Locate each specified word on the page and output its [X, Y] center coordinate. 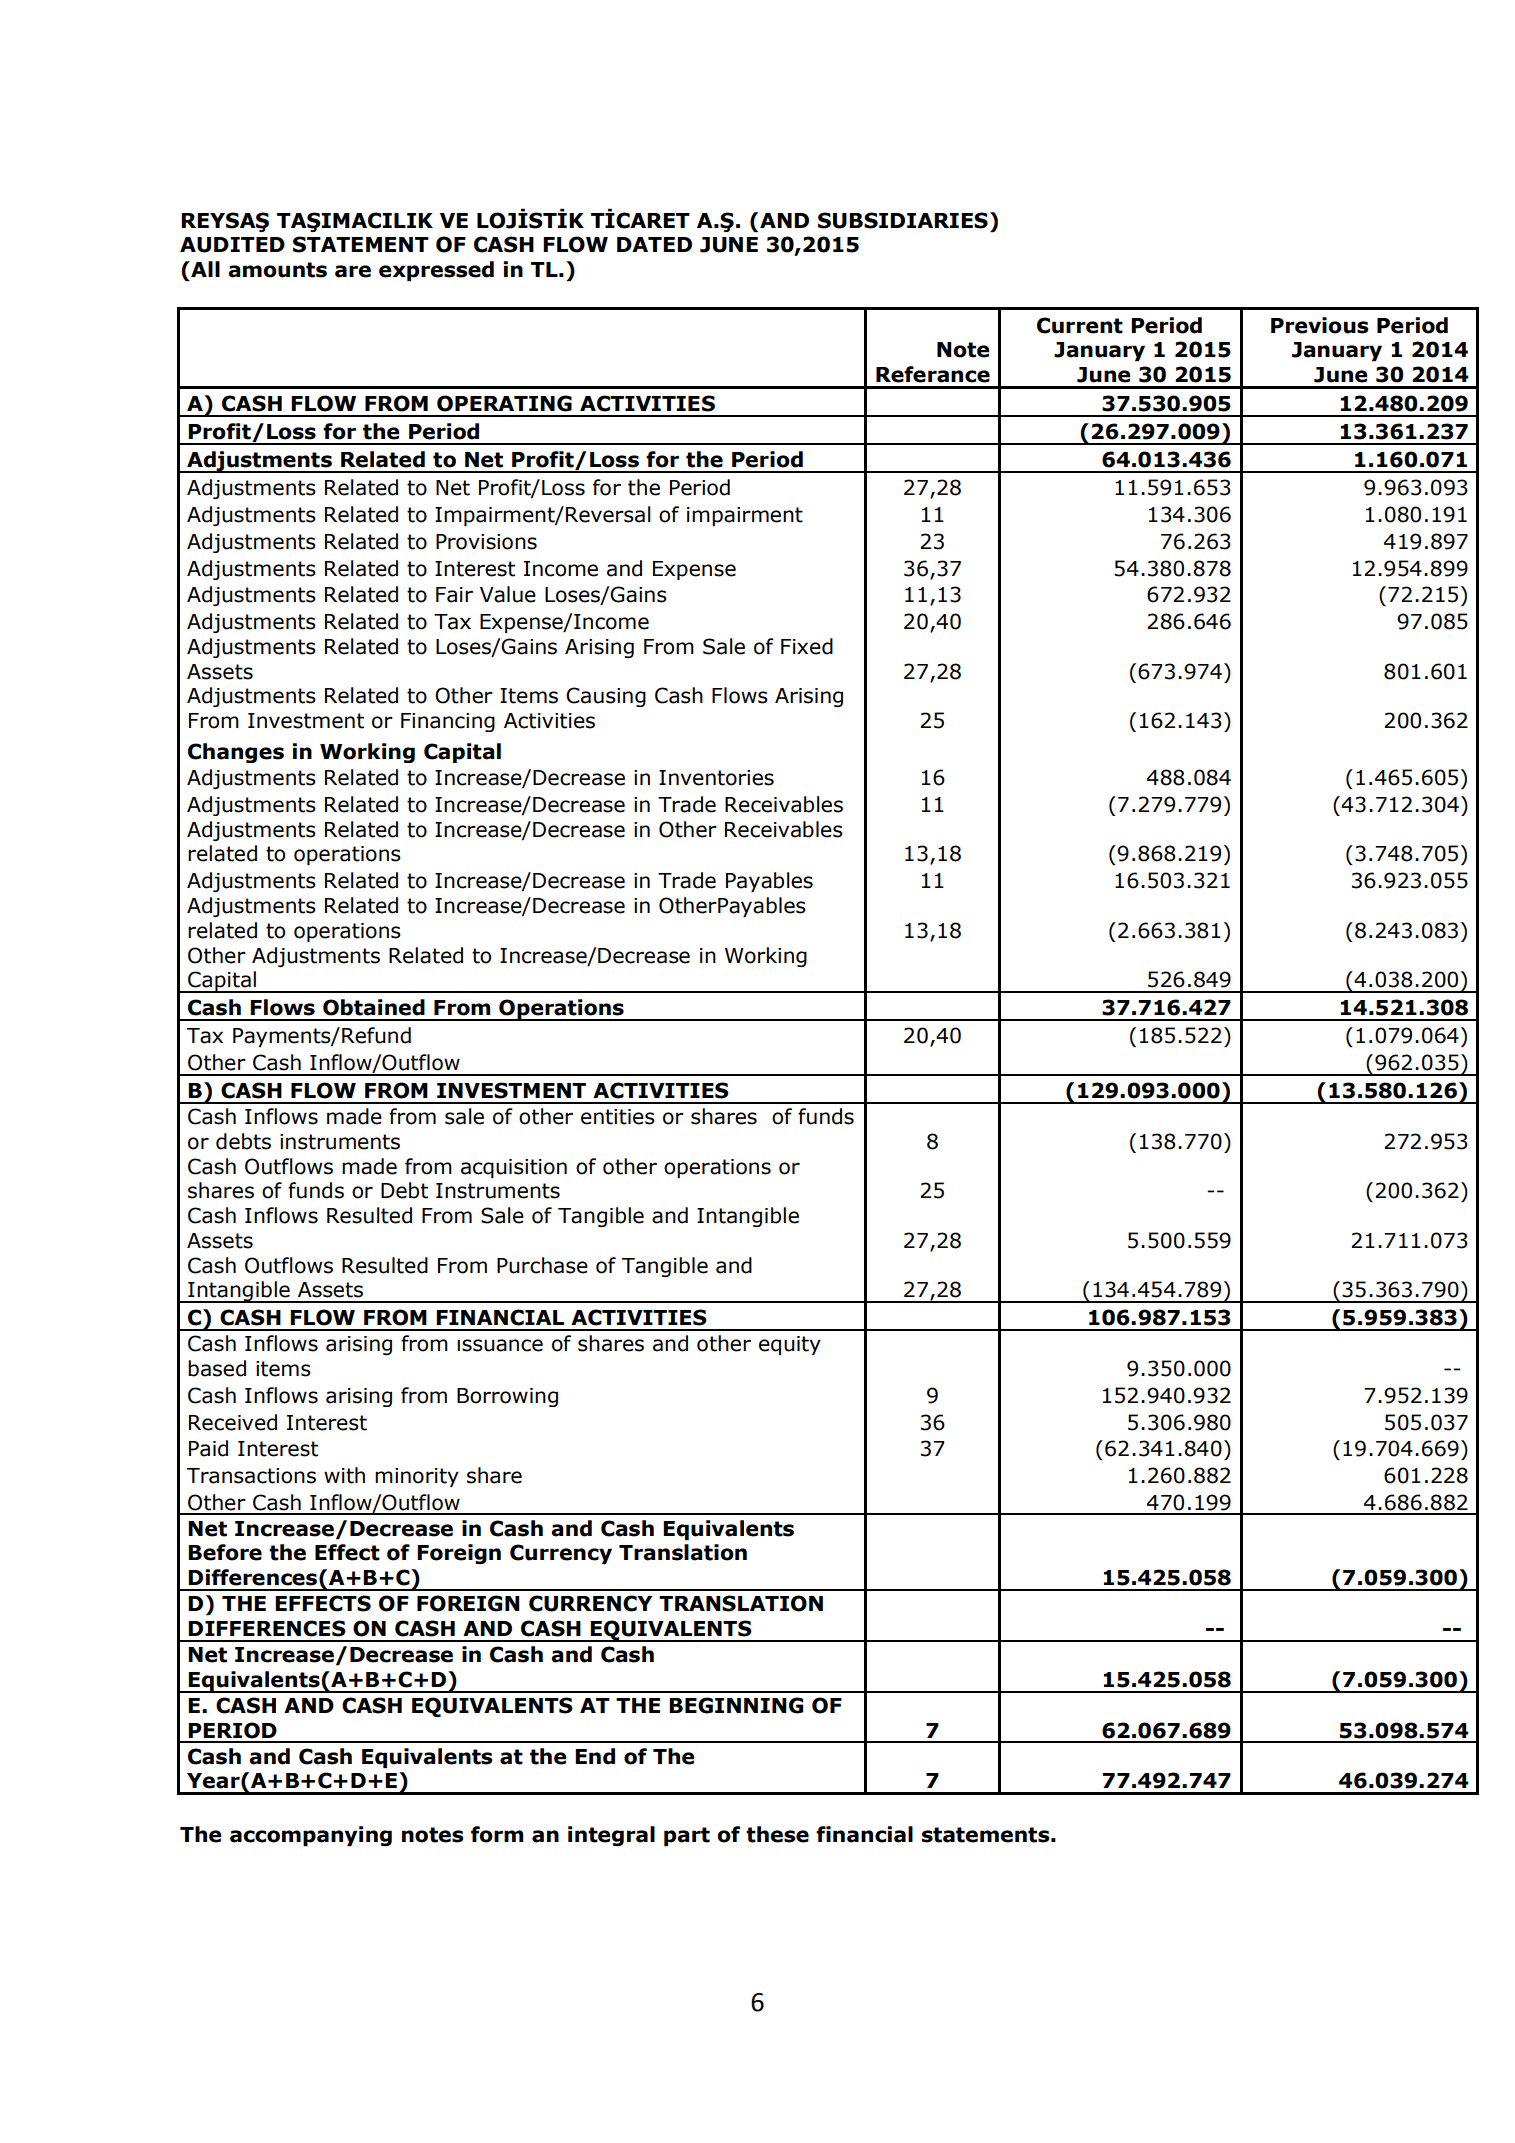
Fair [454, 595]
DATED [654, 244]
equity [790, 1345]
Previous [1320, 325]
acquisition [514, 1168]
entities [618, 1117]
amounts [277, 270]
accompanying [311, 1836]
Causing [606, 697]
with [344, 1475]
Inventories [716, 778]
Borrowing [507, 1397]
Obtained [374, 1007]
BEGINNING [736, 1705]
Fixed [807, 646]
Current [1080, 325]
